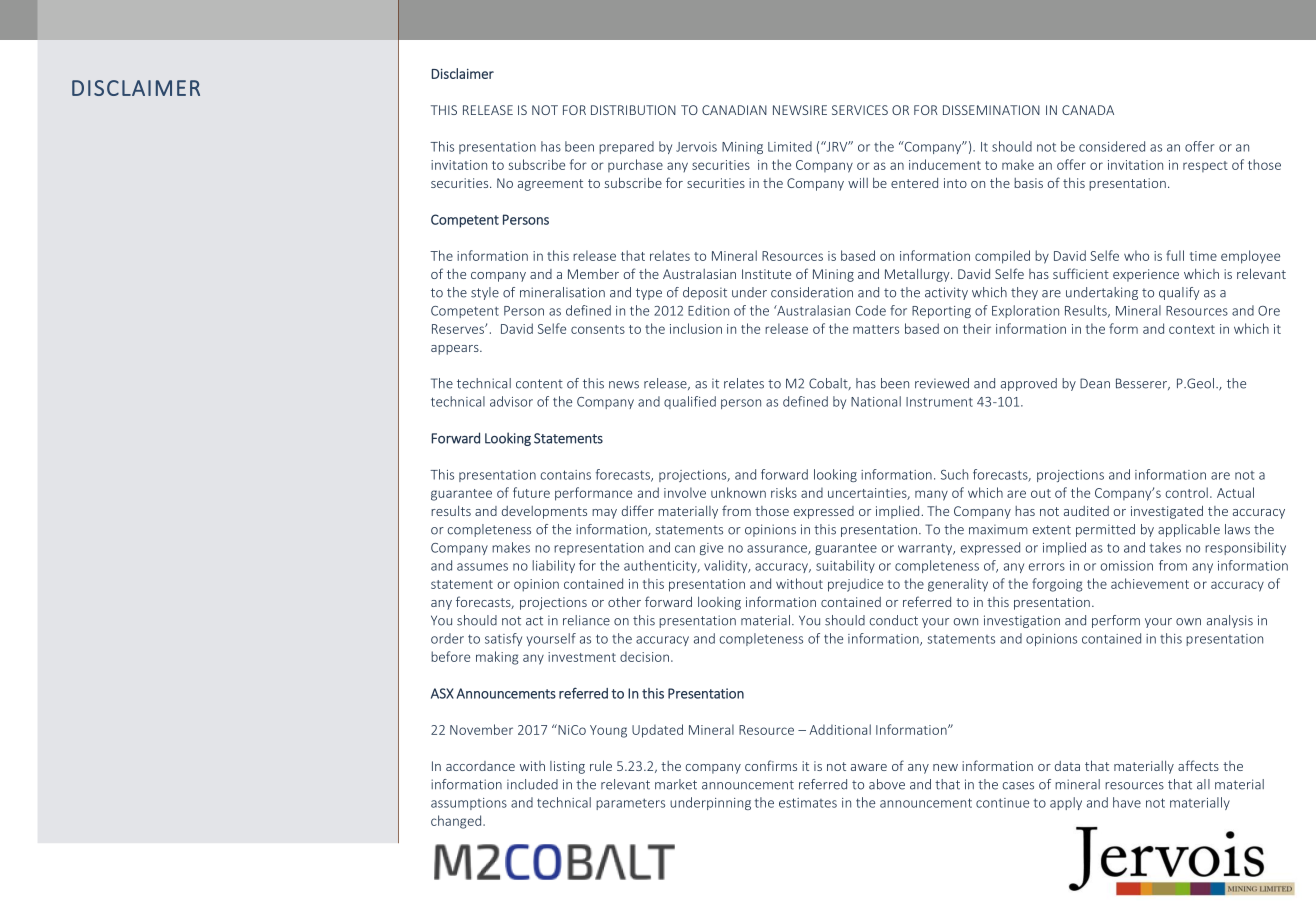 This screenshot has height=911, width=1316. What do you see at coordinates (1127, 802) in the screenshot?
I see `have` at bounding box center [1127, 802].
